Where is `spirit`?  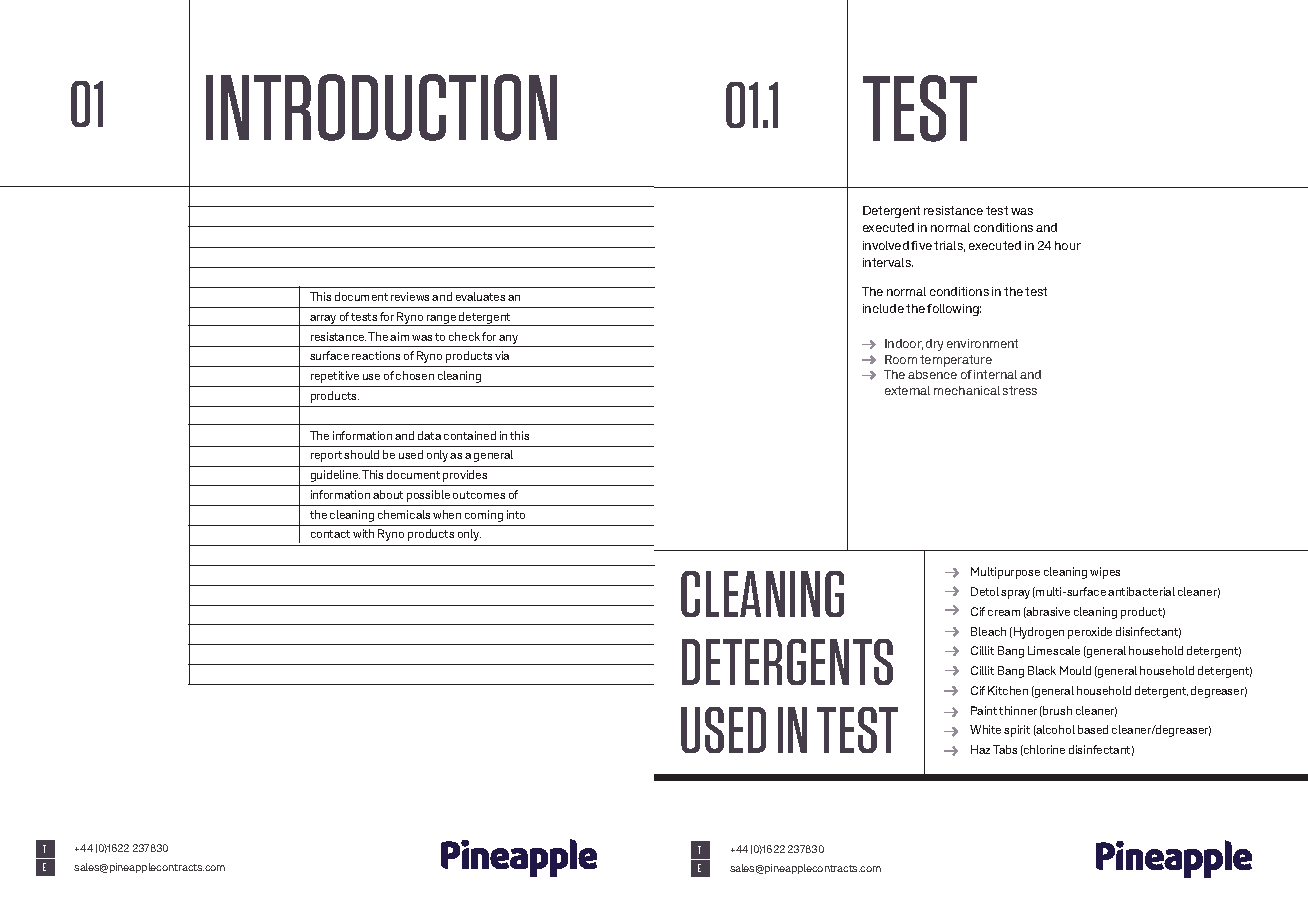 spirit is located at coordinates (1017, 731).
